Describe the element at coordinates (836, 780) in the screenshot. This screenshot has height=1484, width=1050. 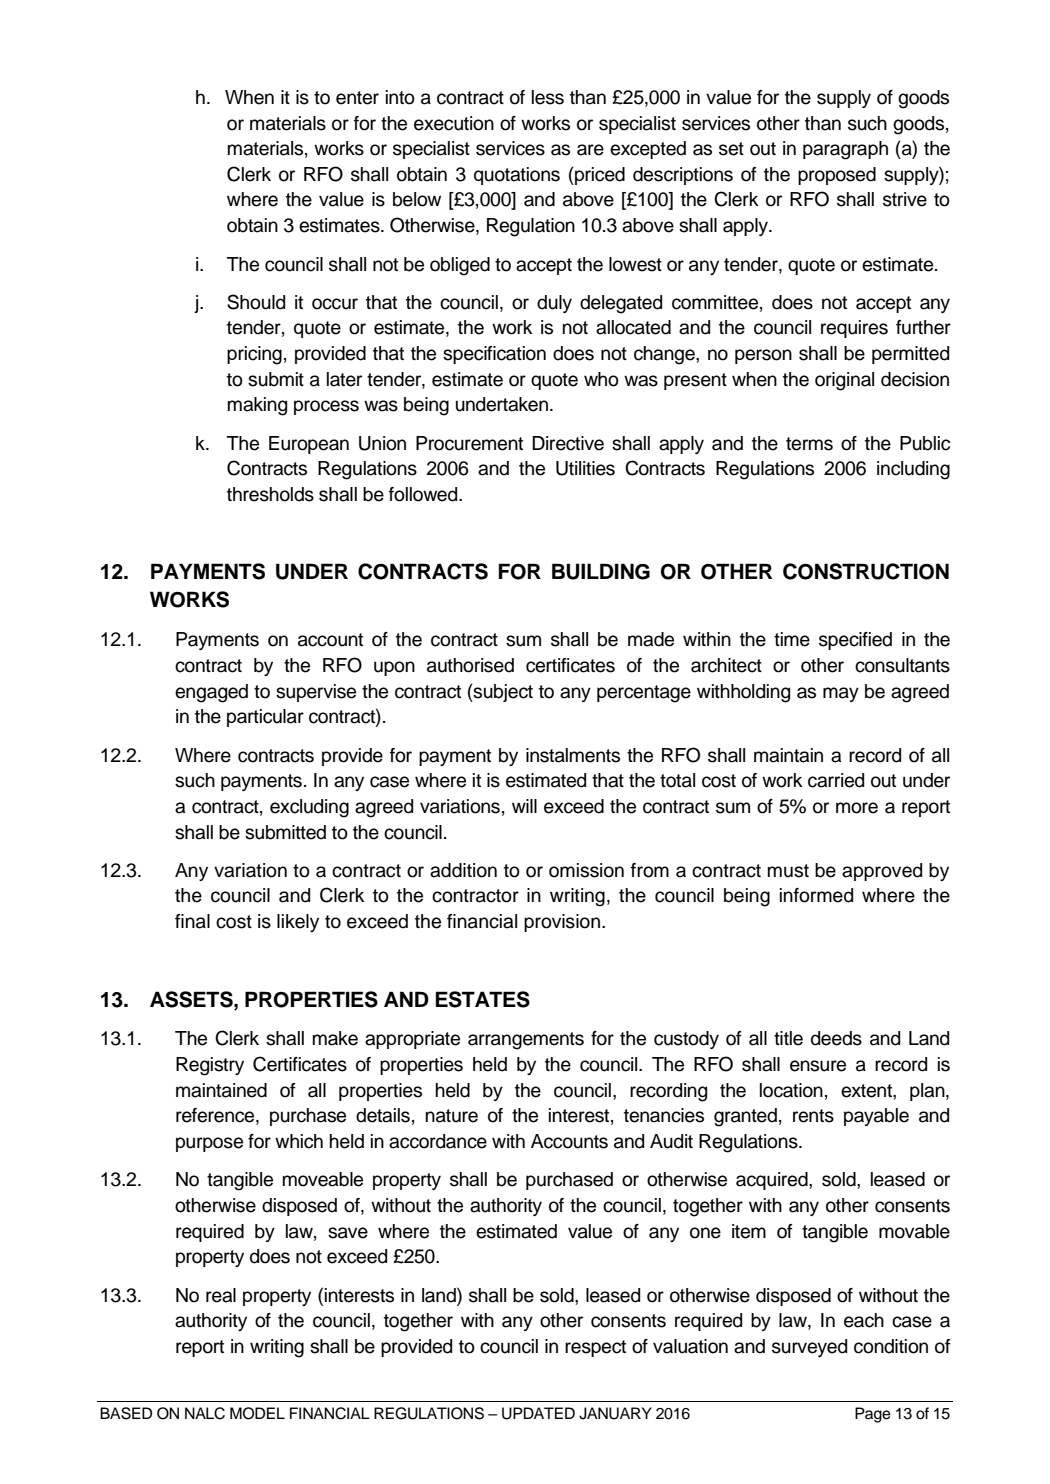
I see `carried` at that location.
